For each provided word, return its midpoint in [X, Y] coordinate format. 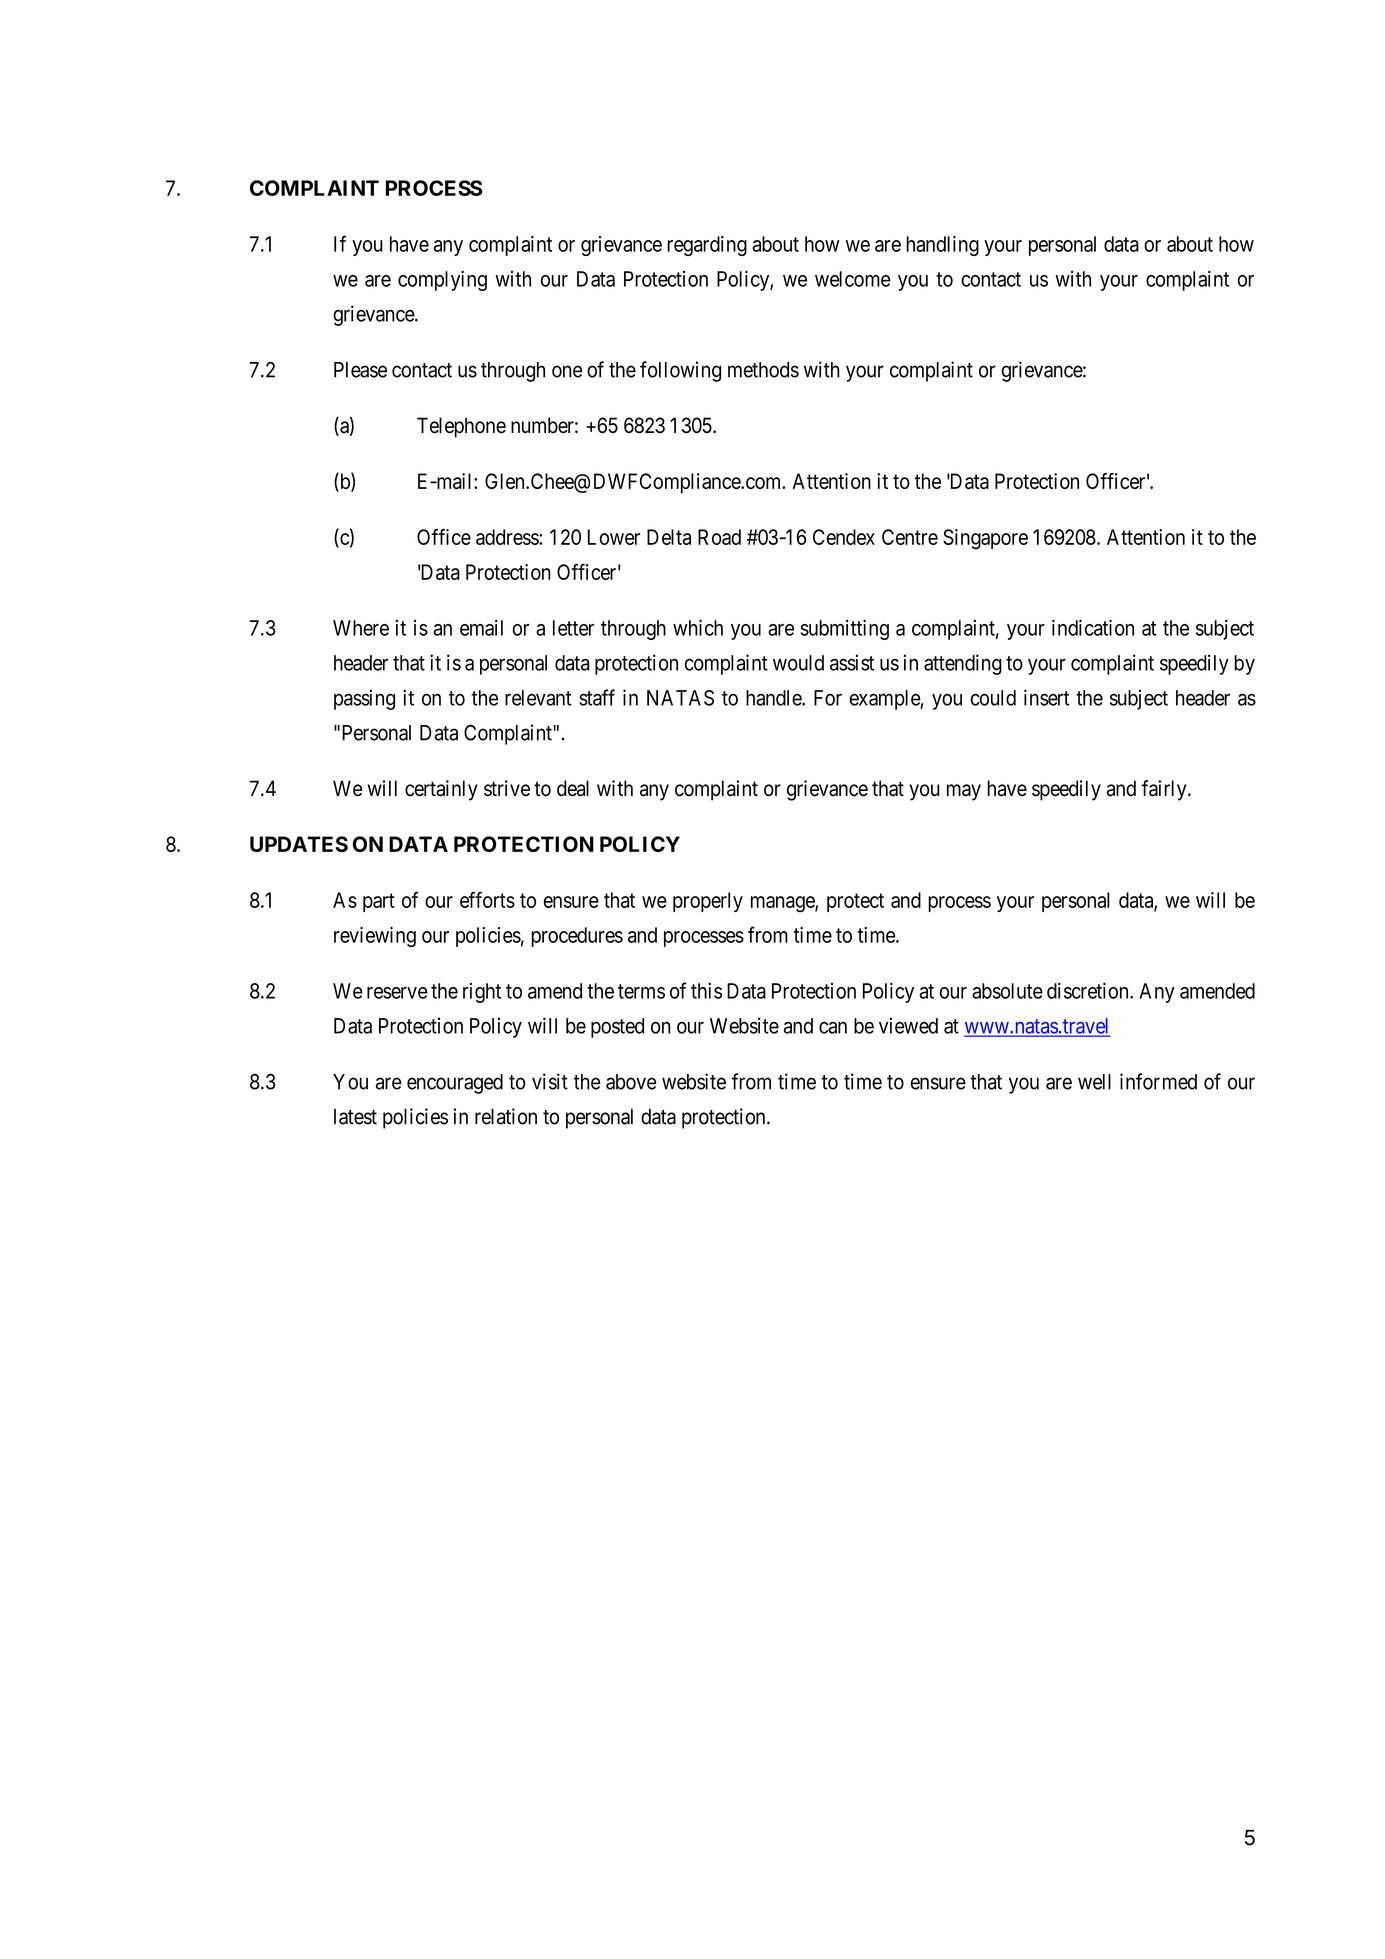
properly [708, 902]
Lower [614, 537]
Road [719, 537]
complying [442, 281]
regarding [707, 246]
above [631, 1082]
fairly [1165, 790]
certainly [441, 790]
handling [942, 246]
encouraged [455, 1084]
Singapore [985, 539]
